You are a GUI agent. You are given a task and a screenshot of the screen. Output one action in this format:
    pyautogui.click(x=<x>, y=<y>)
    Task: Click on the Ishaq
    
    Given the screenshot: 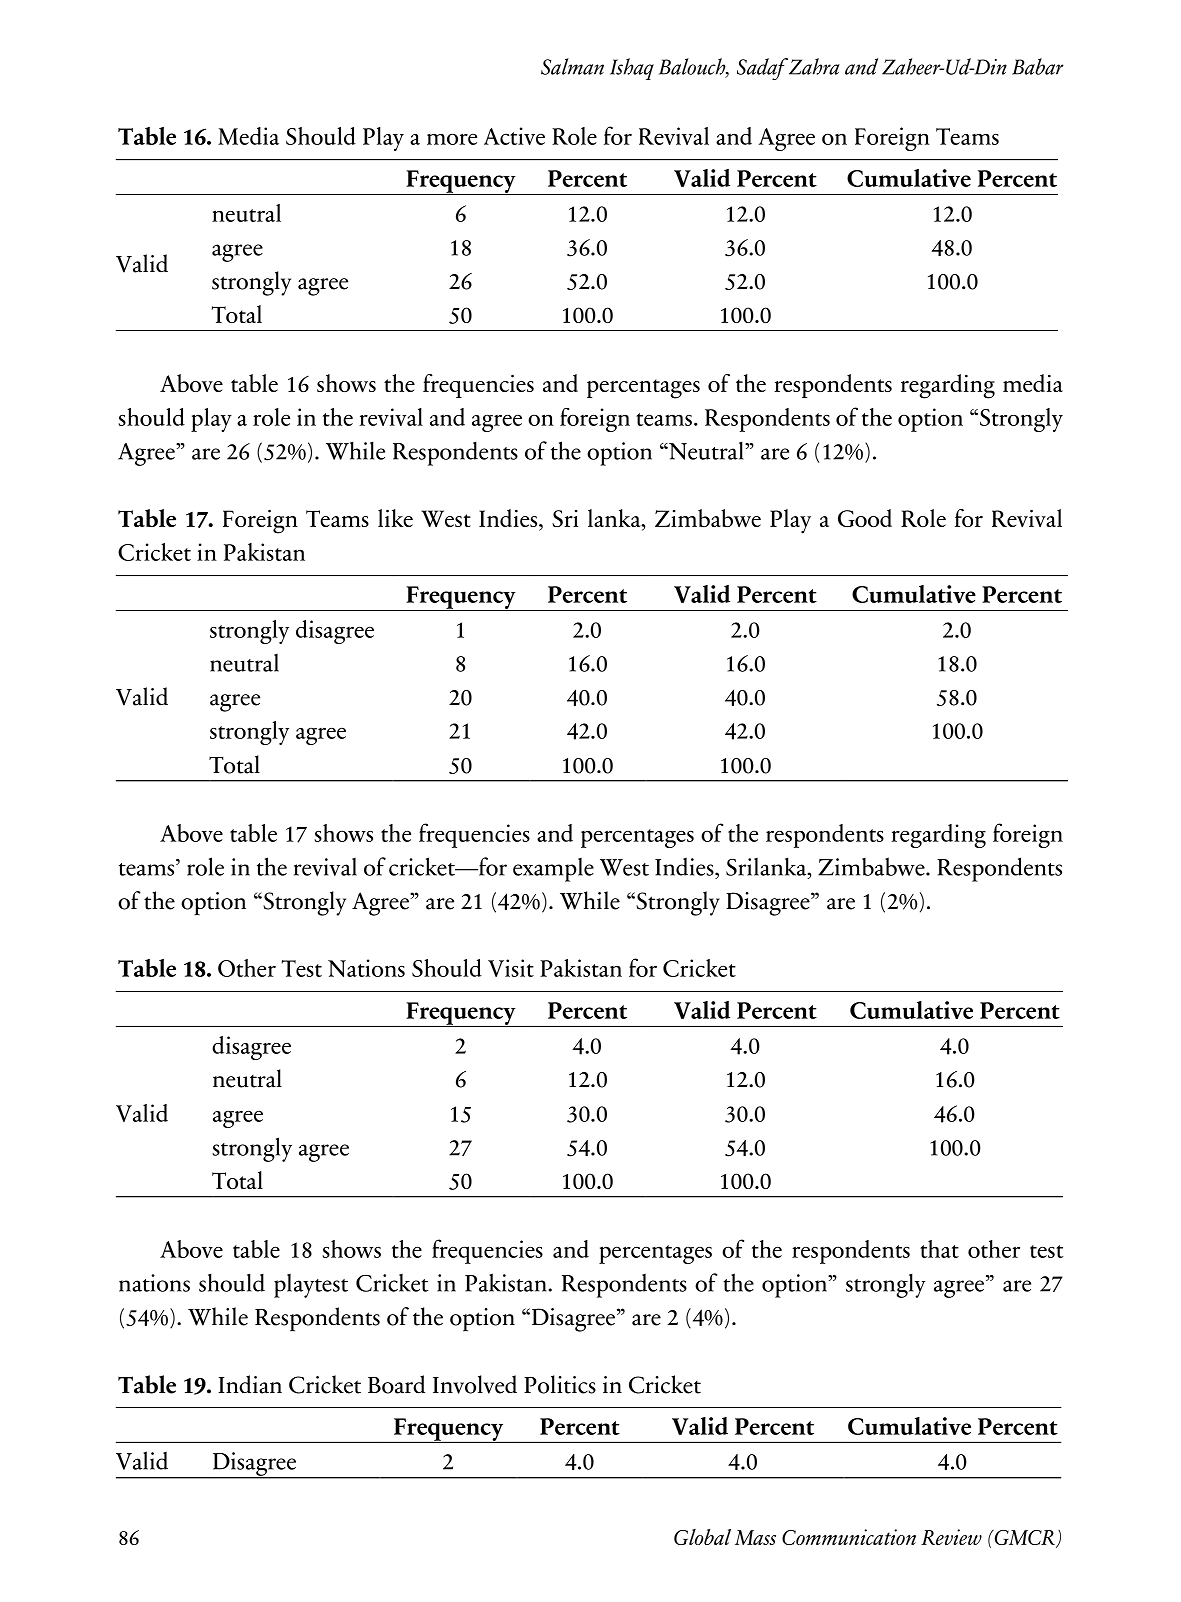 What is the action you would take?
    pyautogui.click(x=632, y=69)
